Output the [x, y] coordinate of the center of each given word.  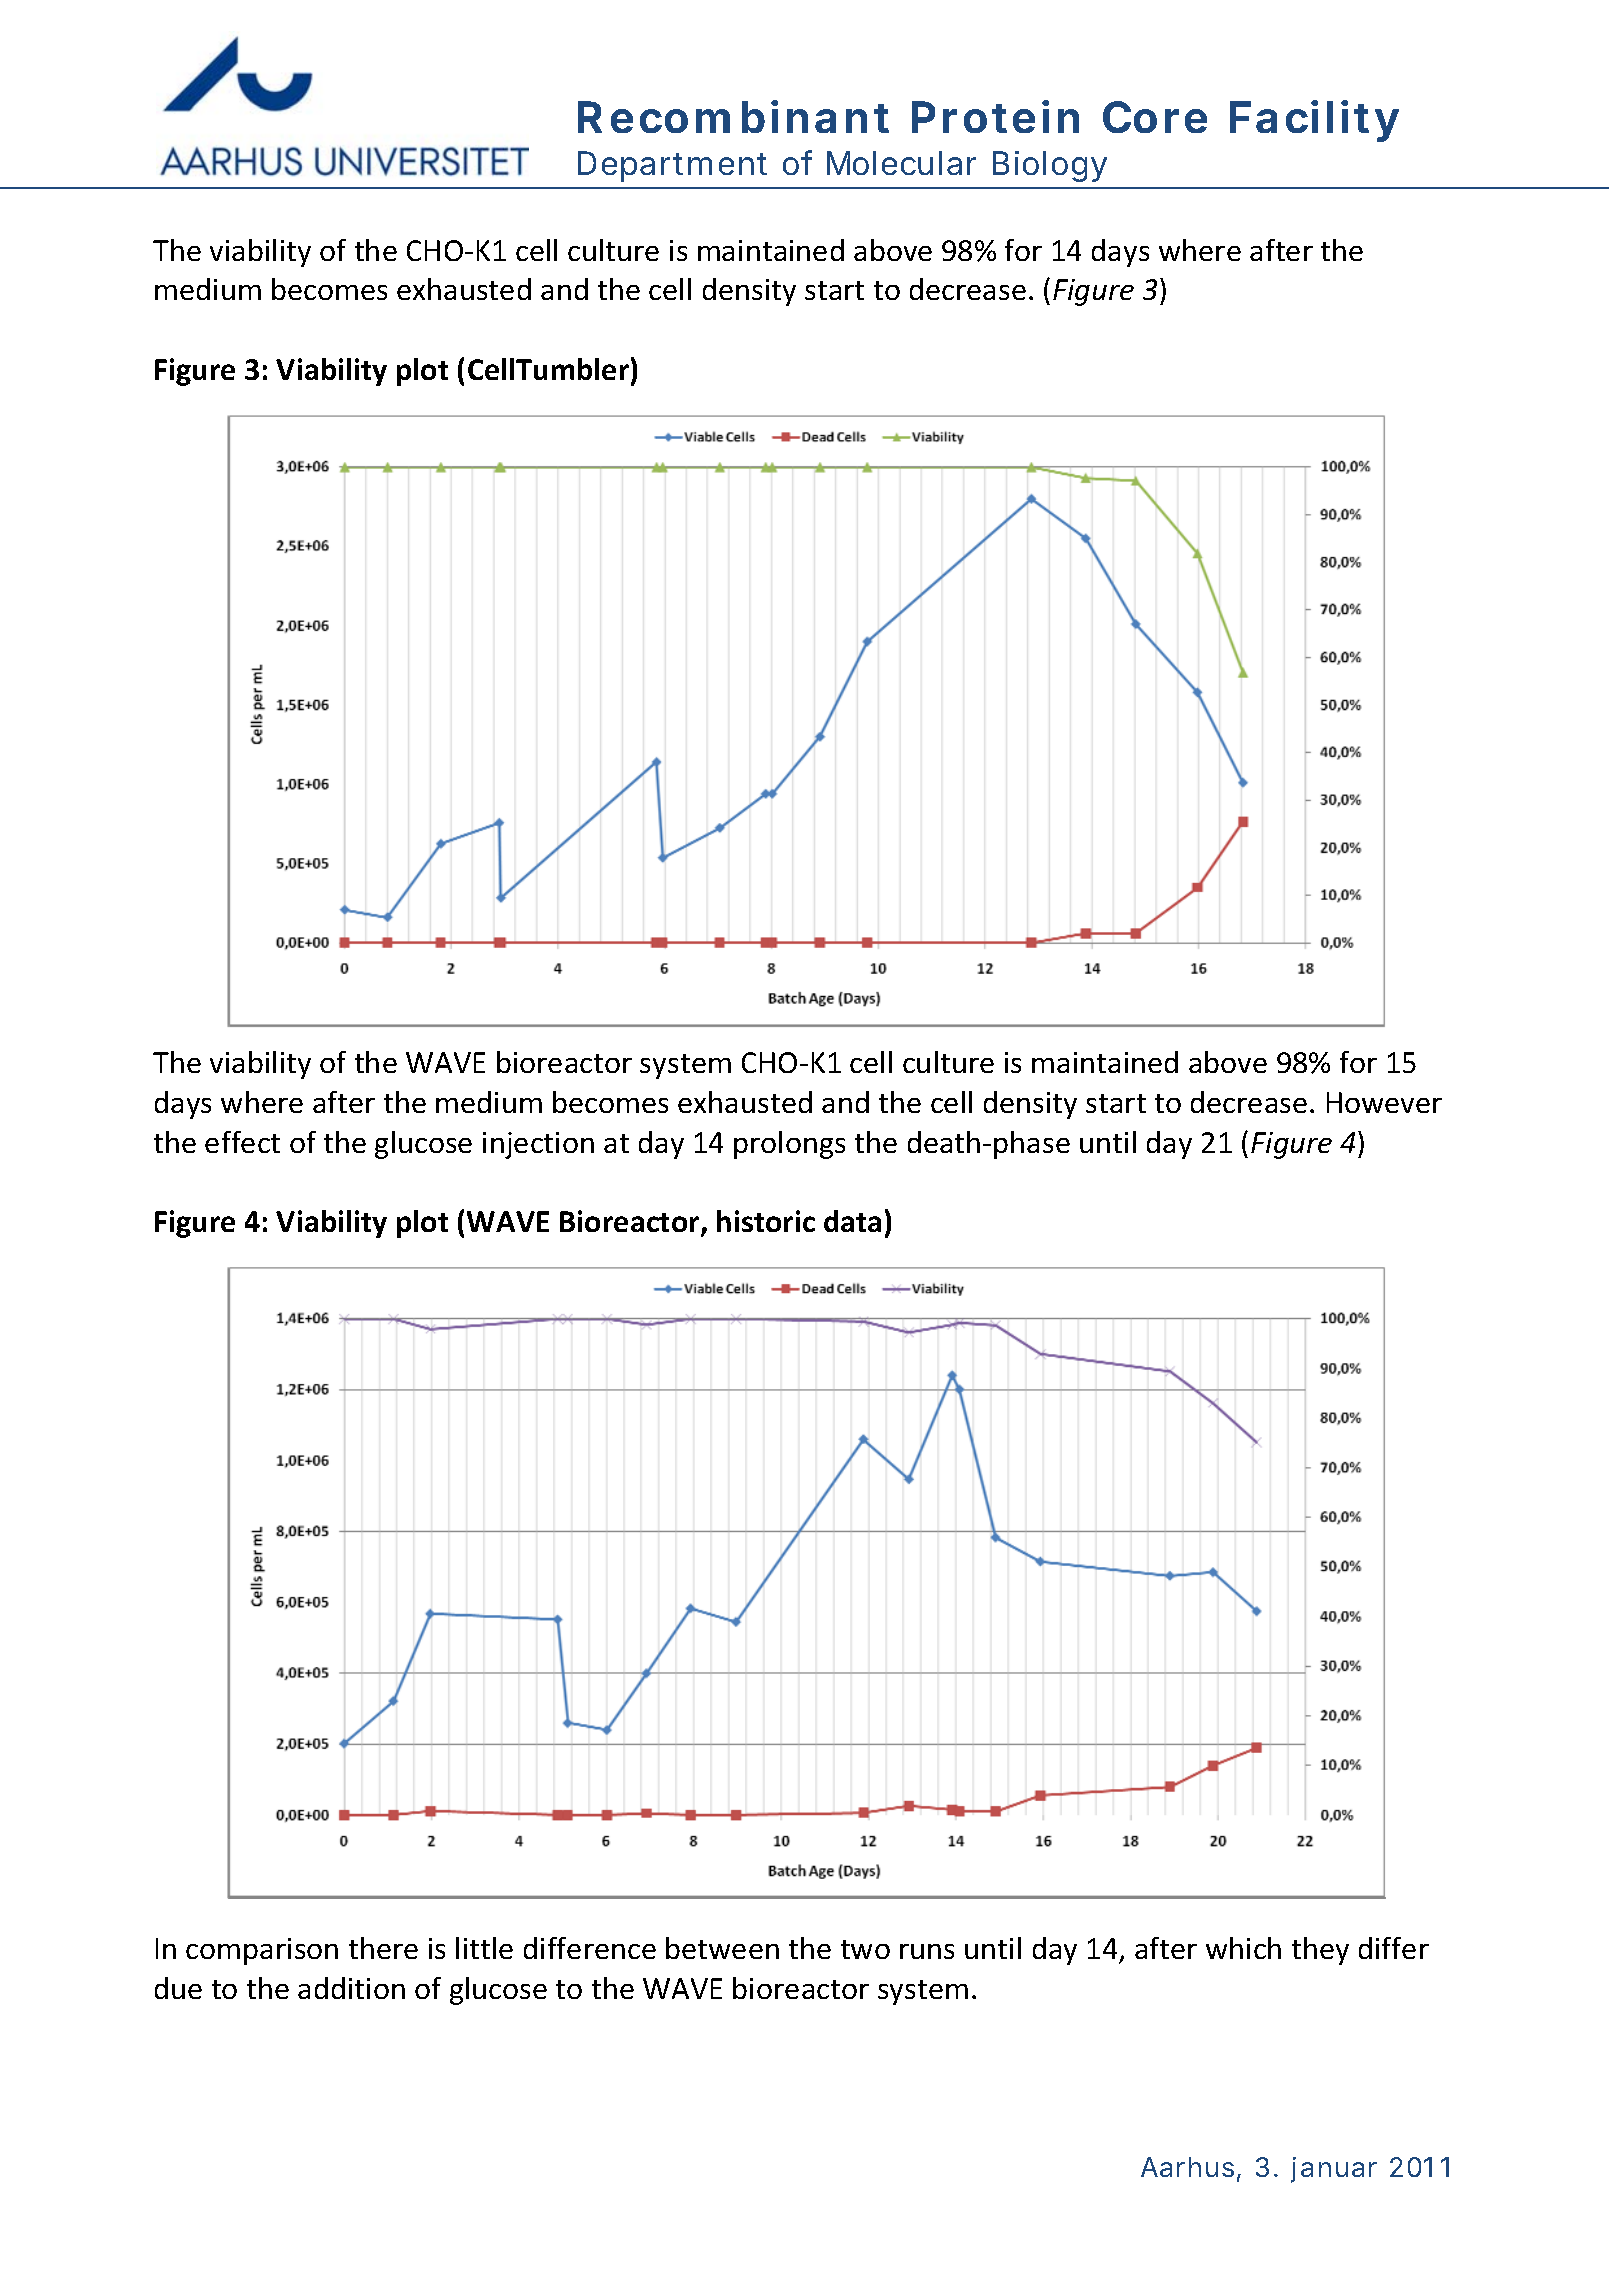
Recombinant [733, 116]
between [722, 1948]
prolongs [789, 1145]
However [1384, 1102]
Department [672, 166]
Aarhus [1187, 2167]
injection [538, 1145]
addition [351, 1988]
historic [766, 1221]
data [852, 1221]
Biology [1050, 166]
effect [242, 1142]
